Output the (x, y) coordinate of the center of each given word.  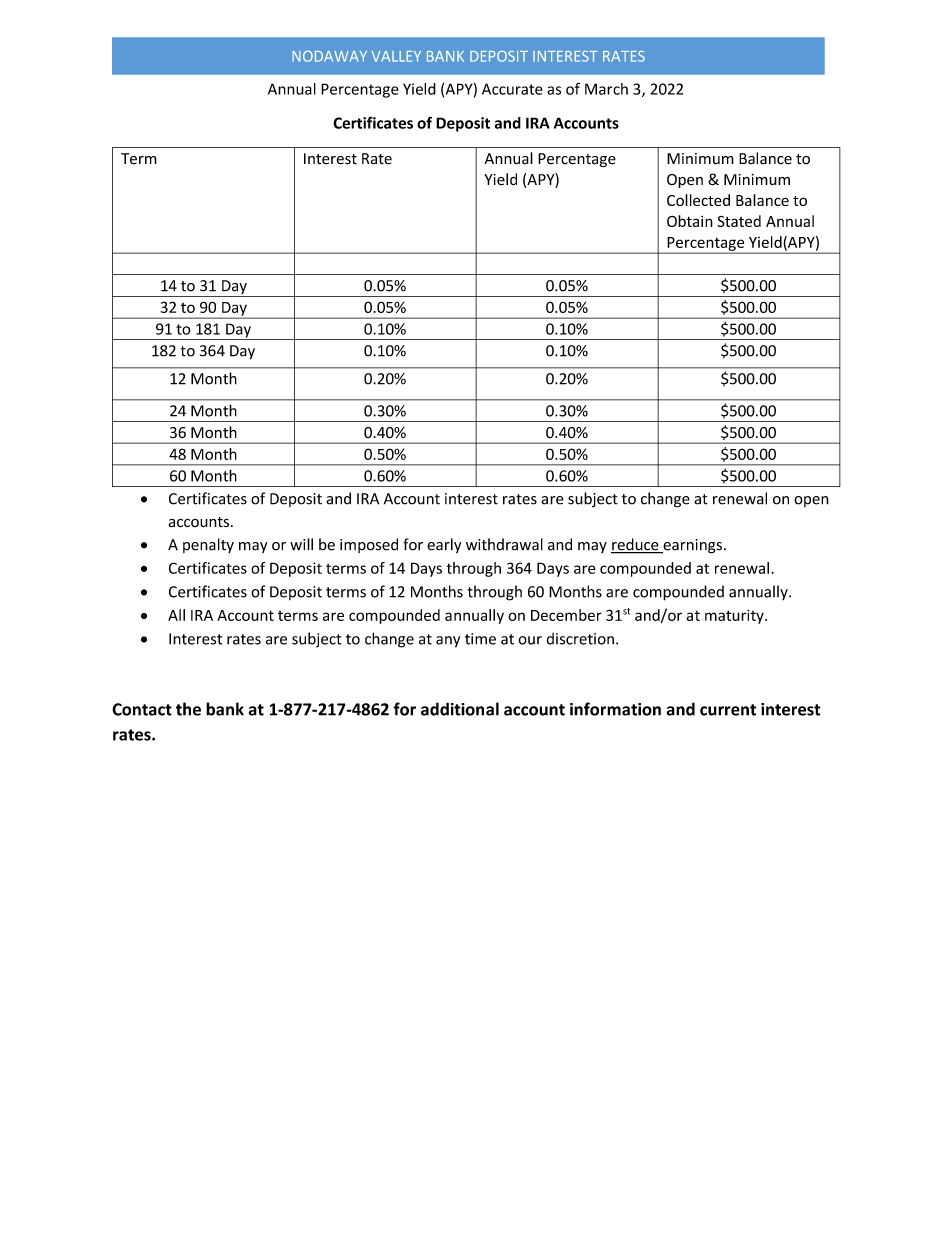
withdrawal (504, 544)
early (444, 545)
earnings (691, 546)
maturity (735, 616)
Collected (698, 200)
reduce (636, 545)
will (301, 544)
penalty (208, 545)
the (188, 709)
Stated (739, 221)
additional (460, 709)
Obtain (690, 221)
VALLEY (396, 56)
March (606, 89)
